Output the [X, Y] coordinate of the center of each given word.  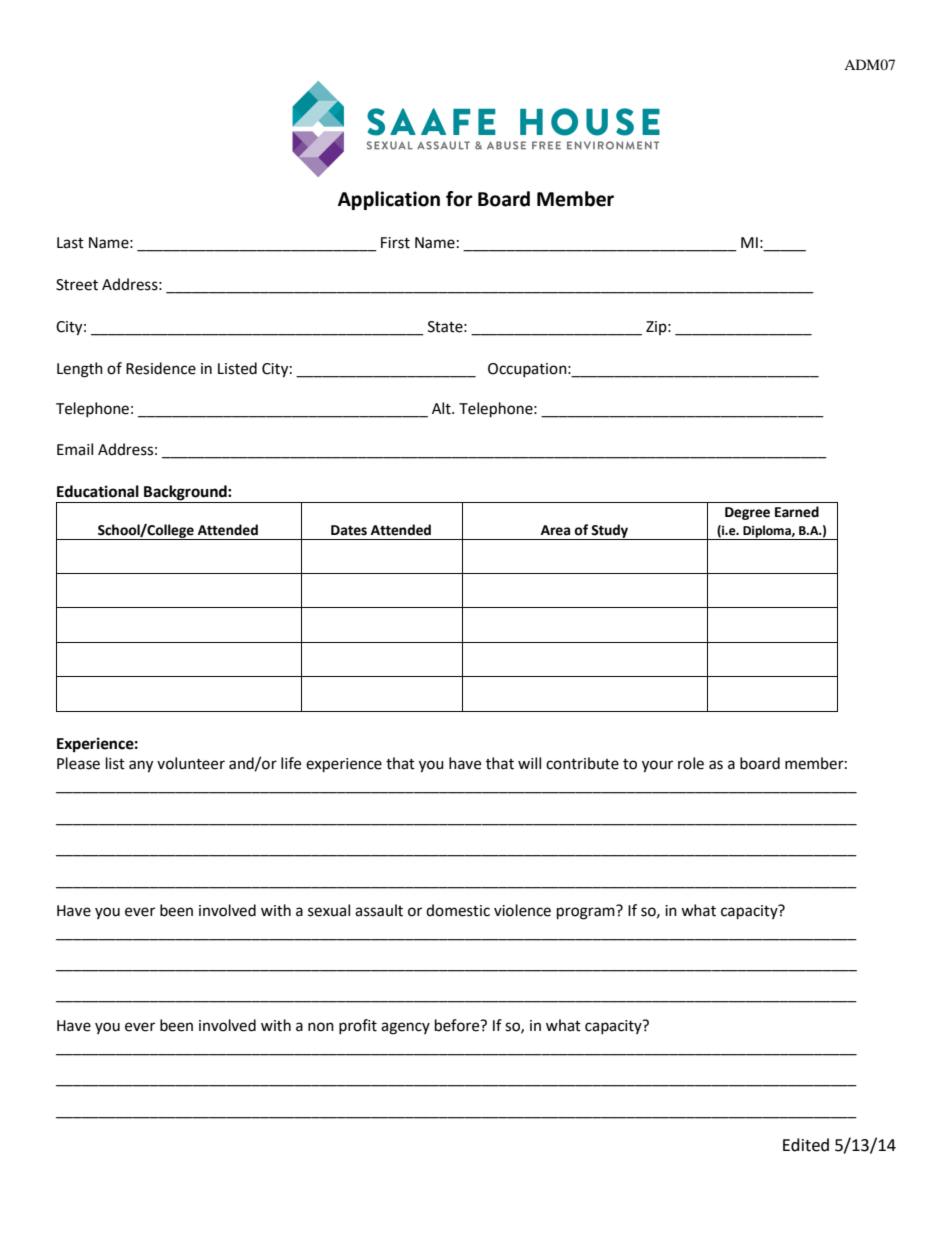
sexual [329, 910]
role [691, 763]
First [395, 243]
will [529, 763]
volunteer [191, 763]
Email [75, 449]
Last [70, 243]
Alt [442, 408]
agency [405, 1028]
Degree [747, 513]
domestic [458, 910]
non [321, 1027]
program [587, 912]
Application [389, 200]
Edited [806, 1145]
